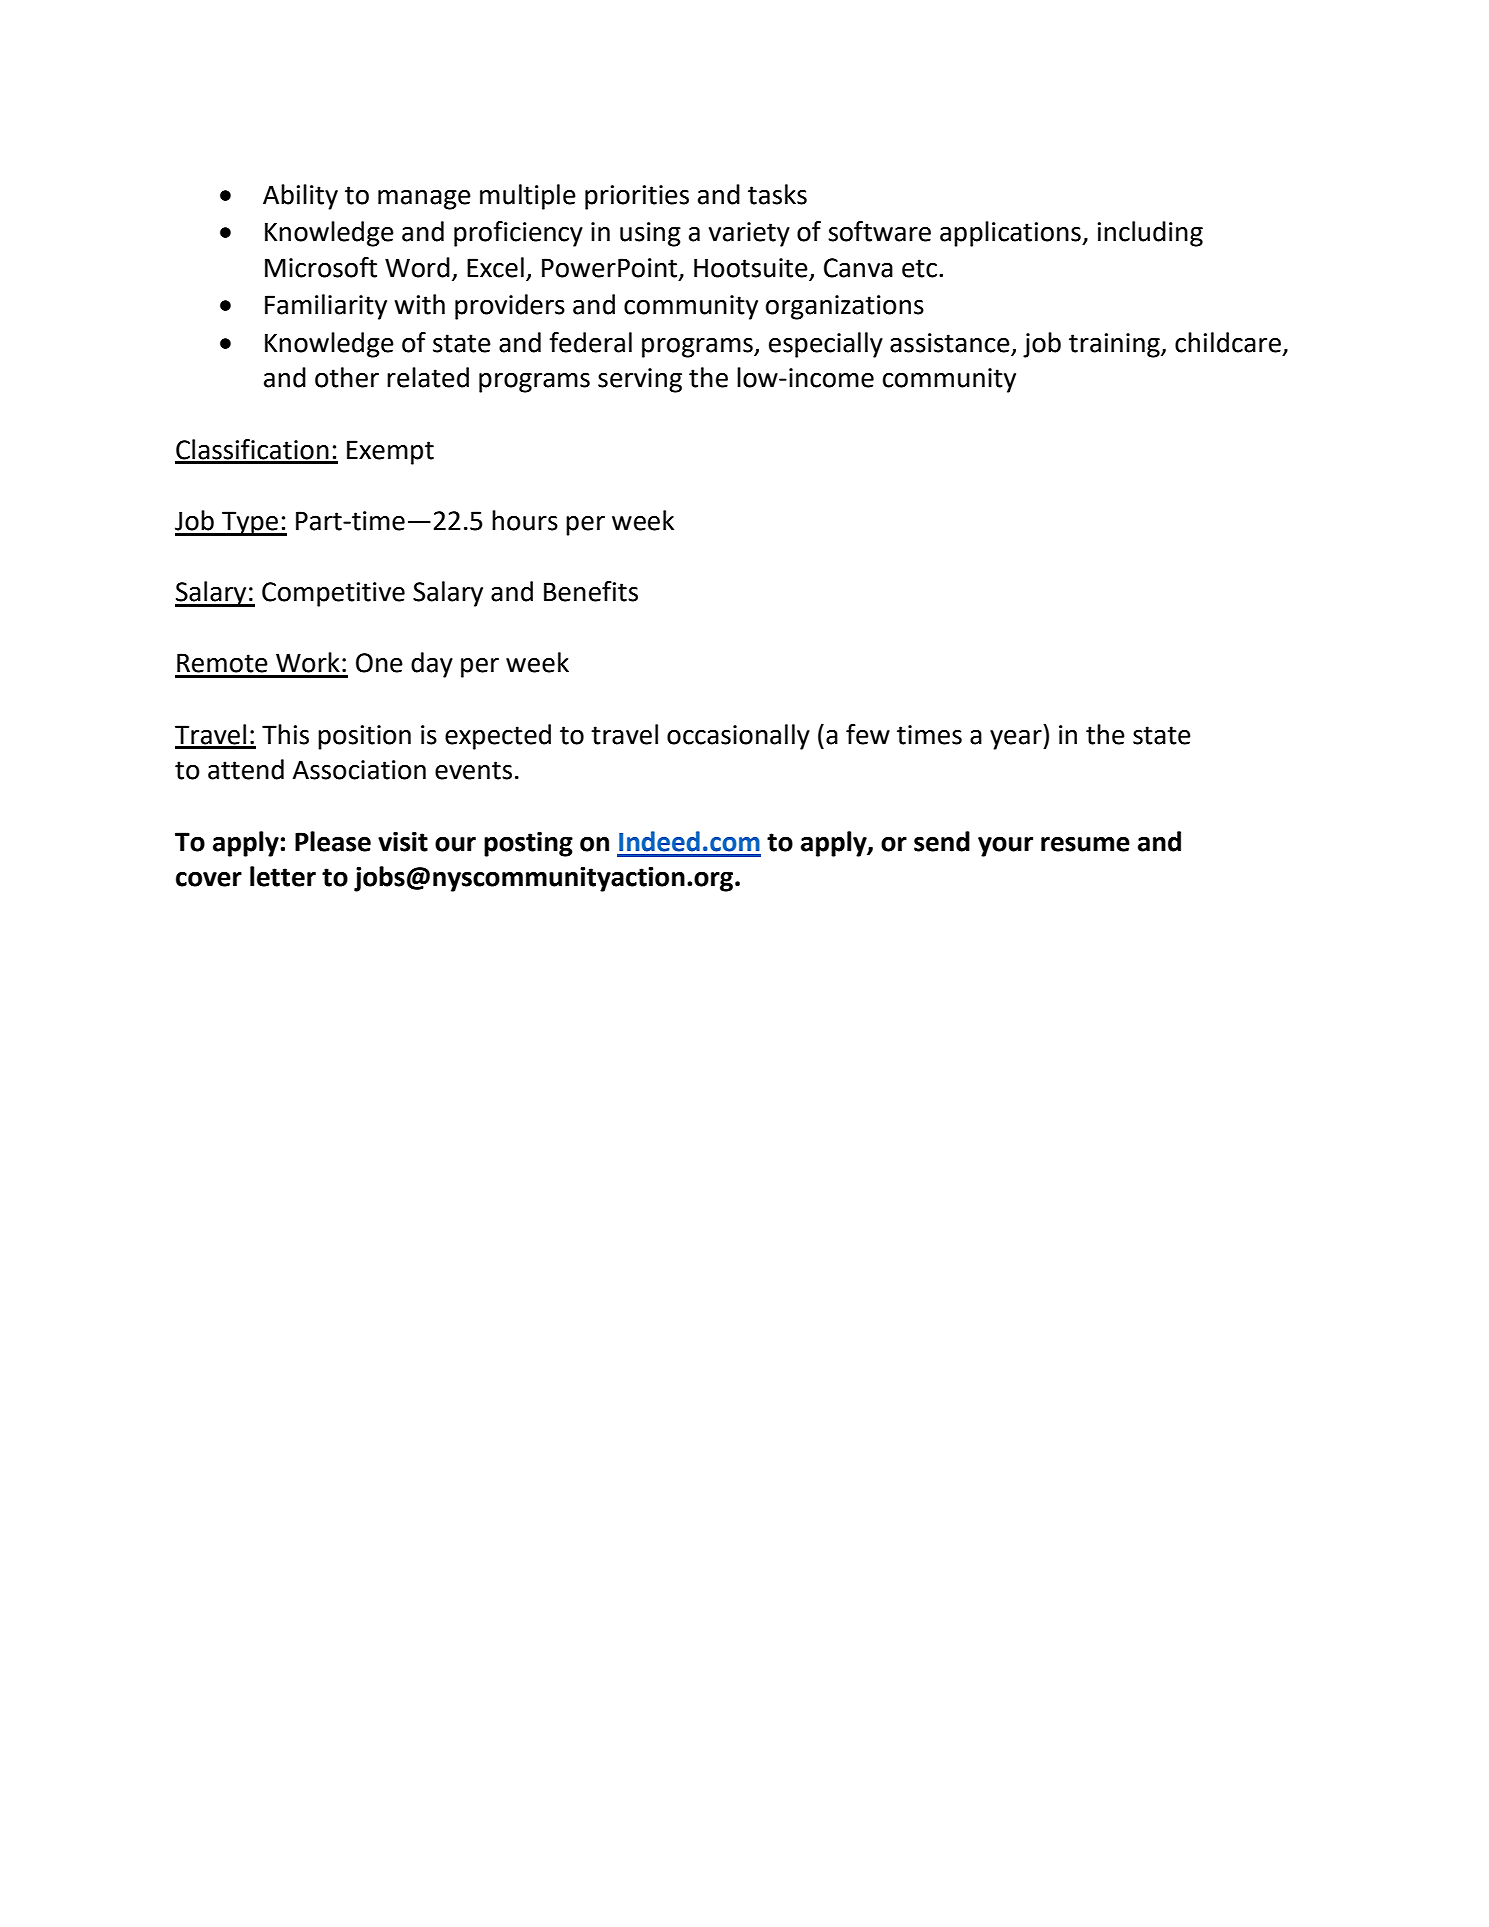 The image size is (1489, 1927). What do you see at coordinates (1150, 234) in the page?
I see `including` at bounding box center [1150, 234].
